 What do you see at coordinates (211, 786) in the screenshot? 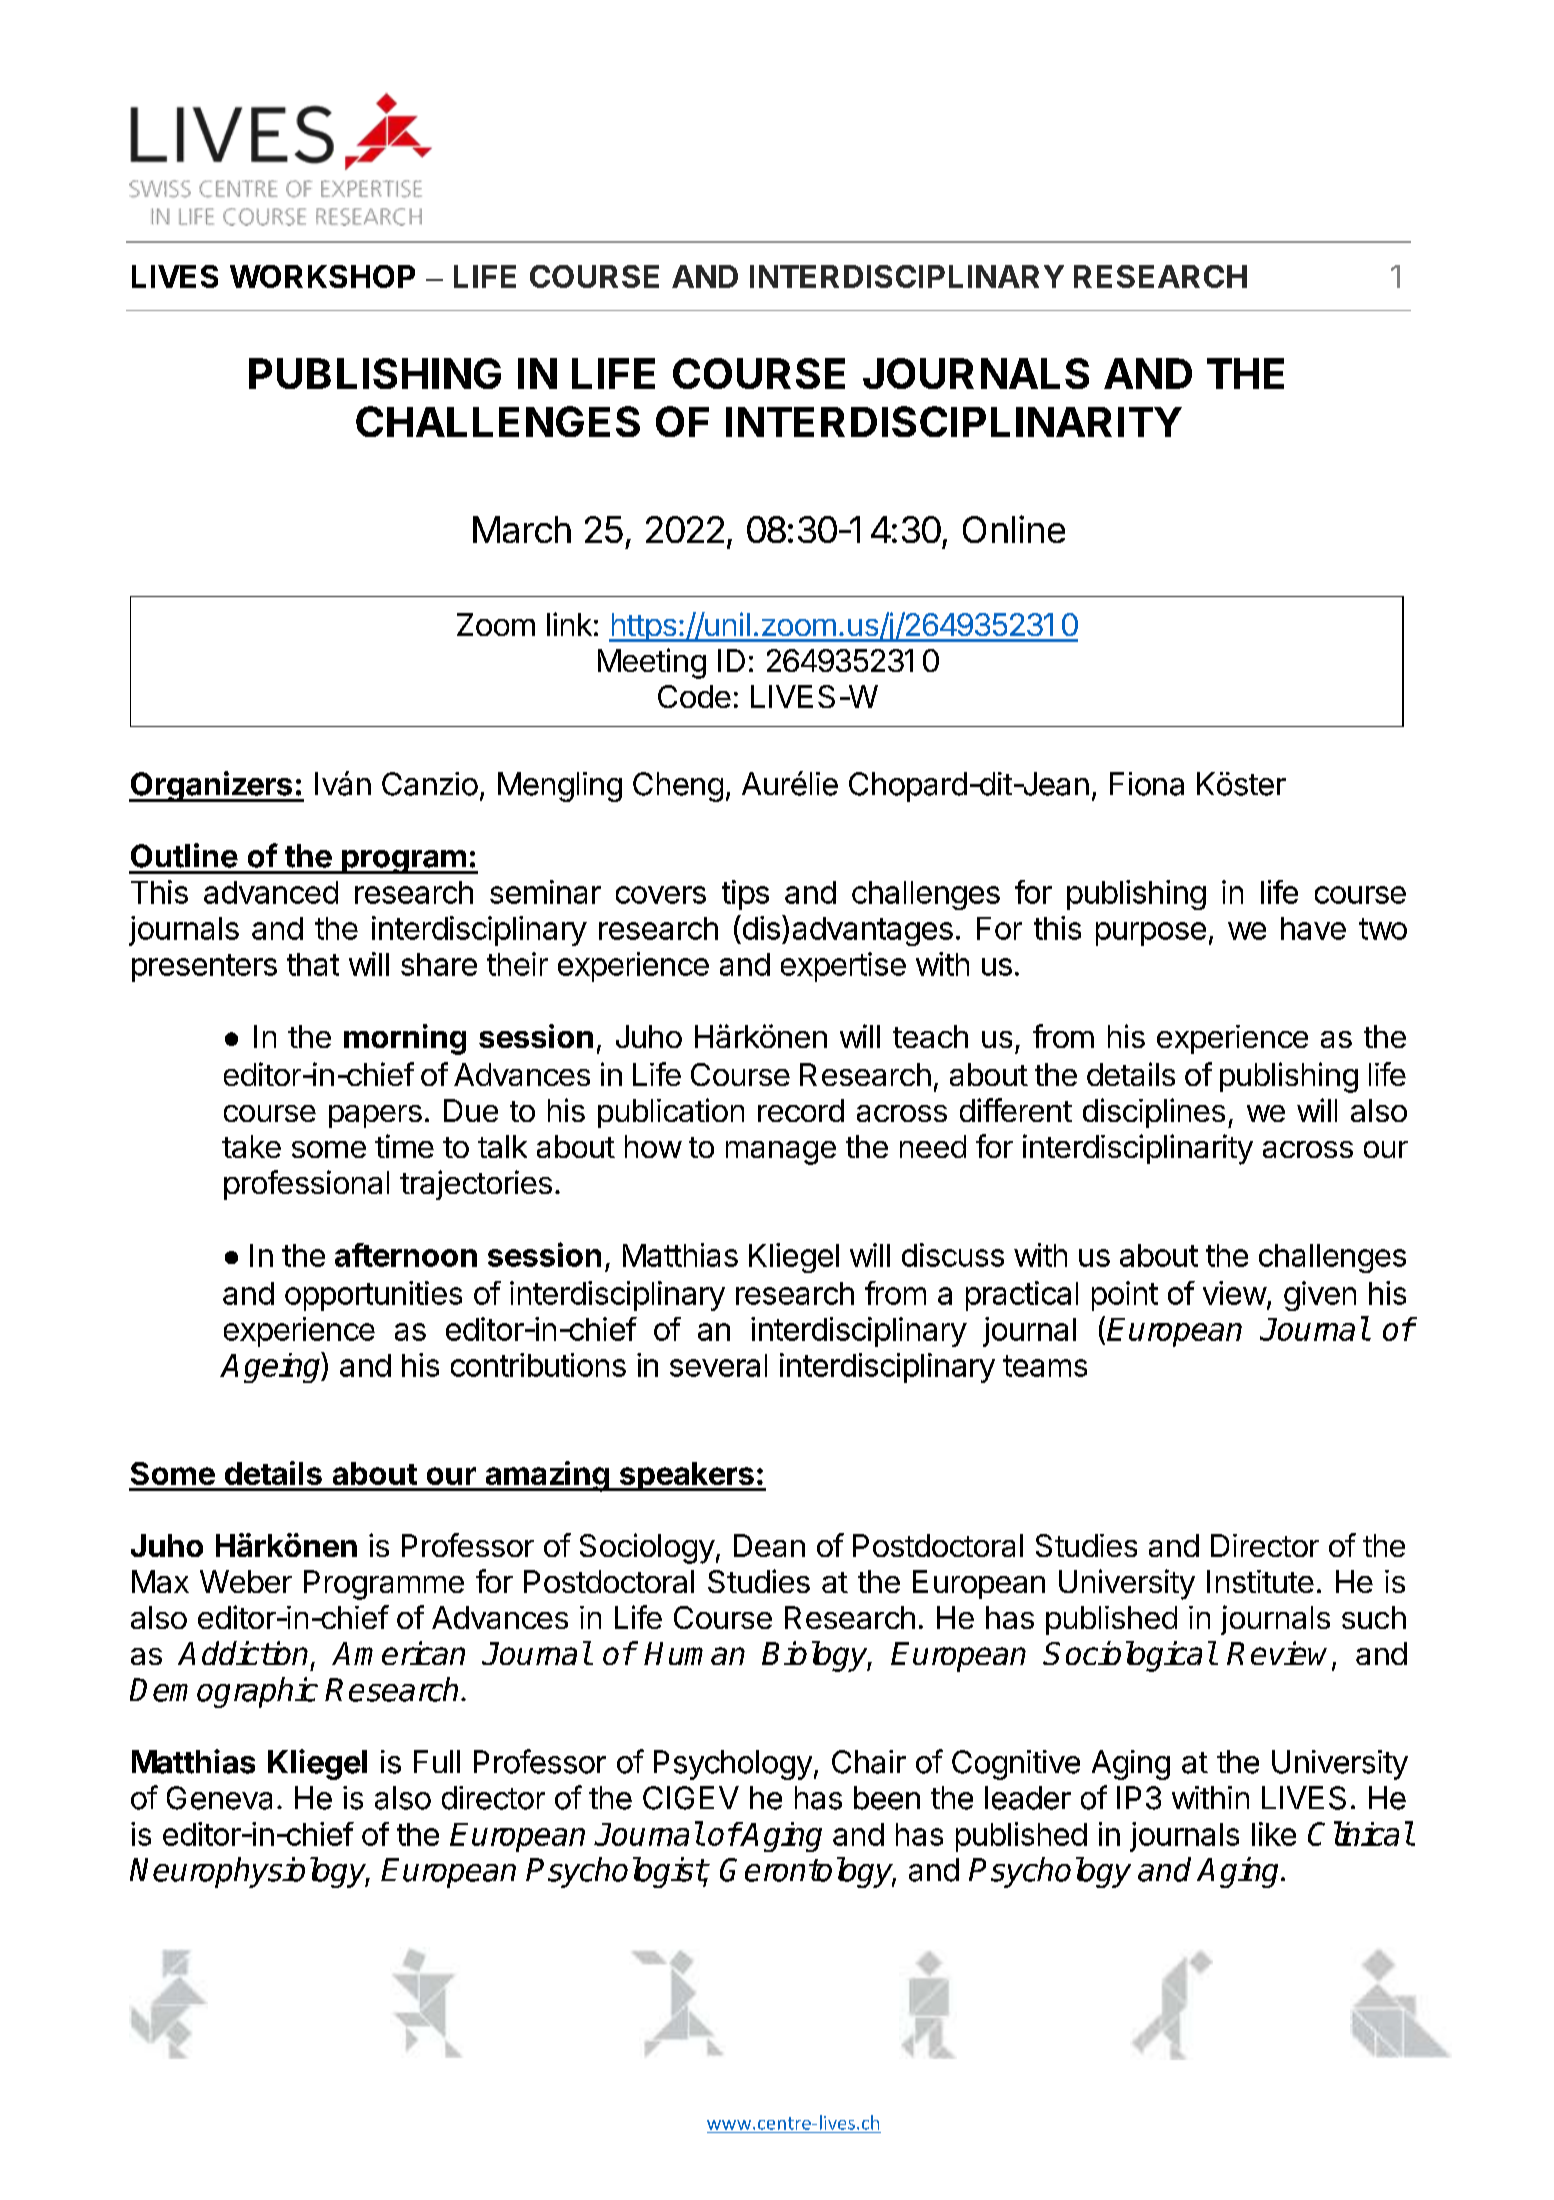
I see `Organizers` at bounding box center [211, 786].
